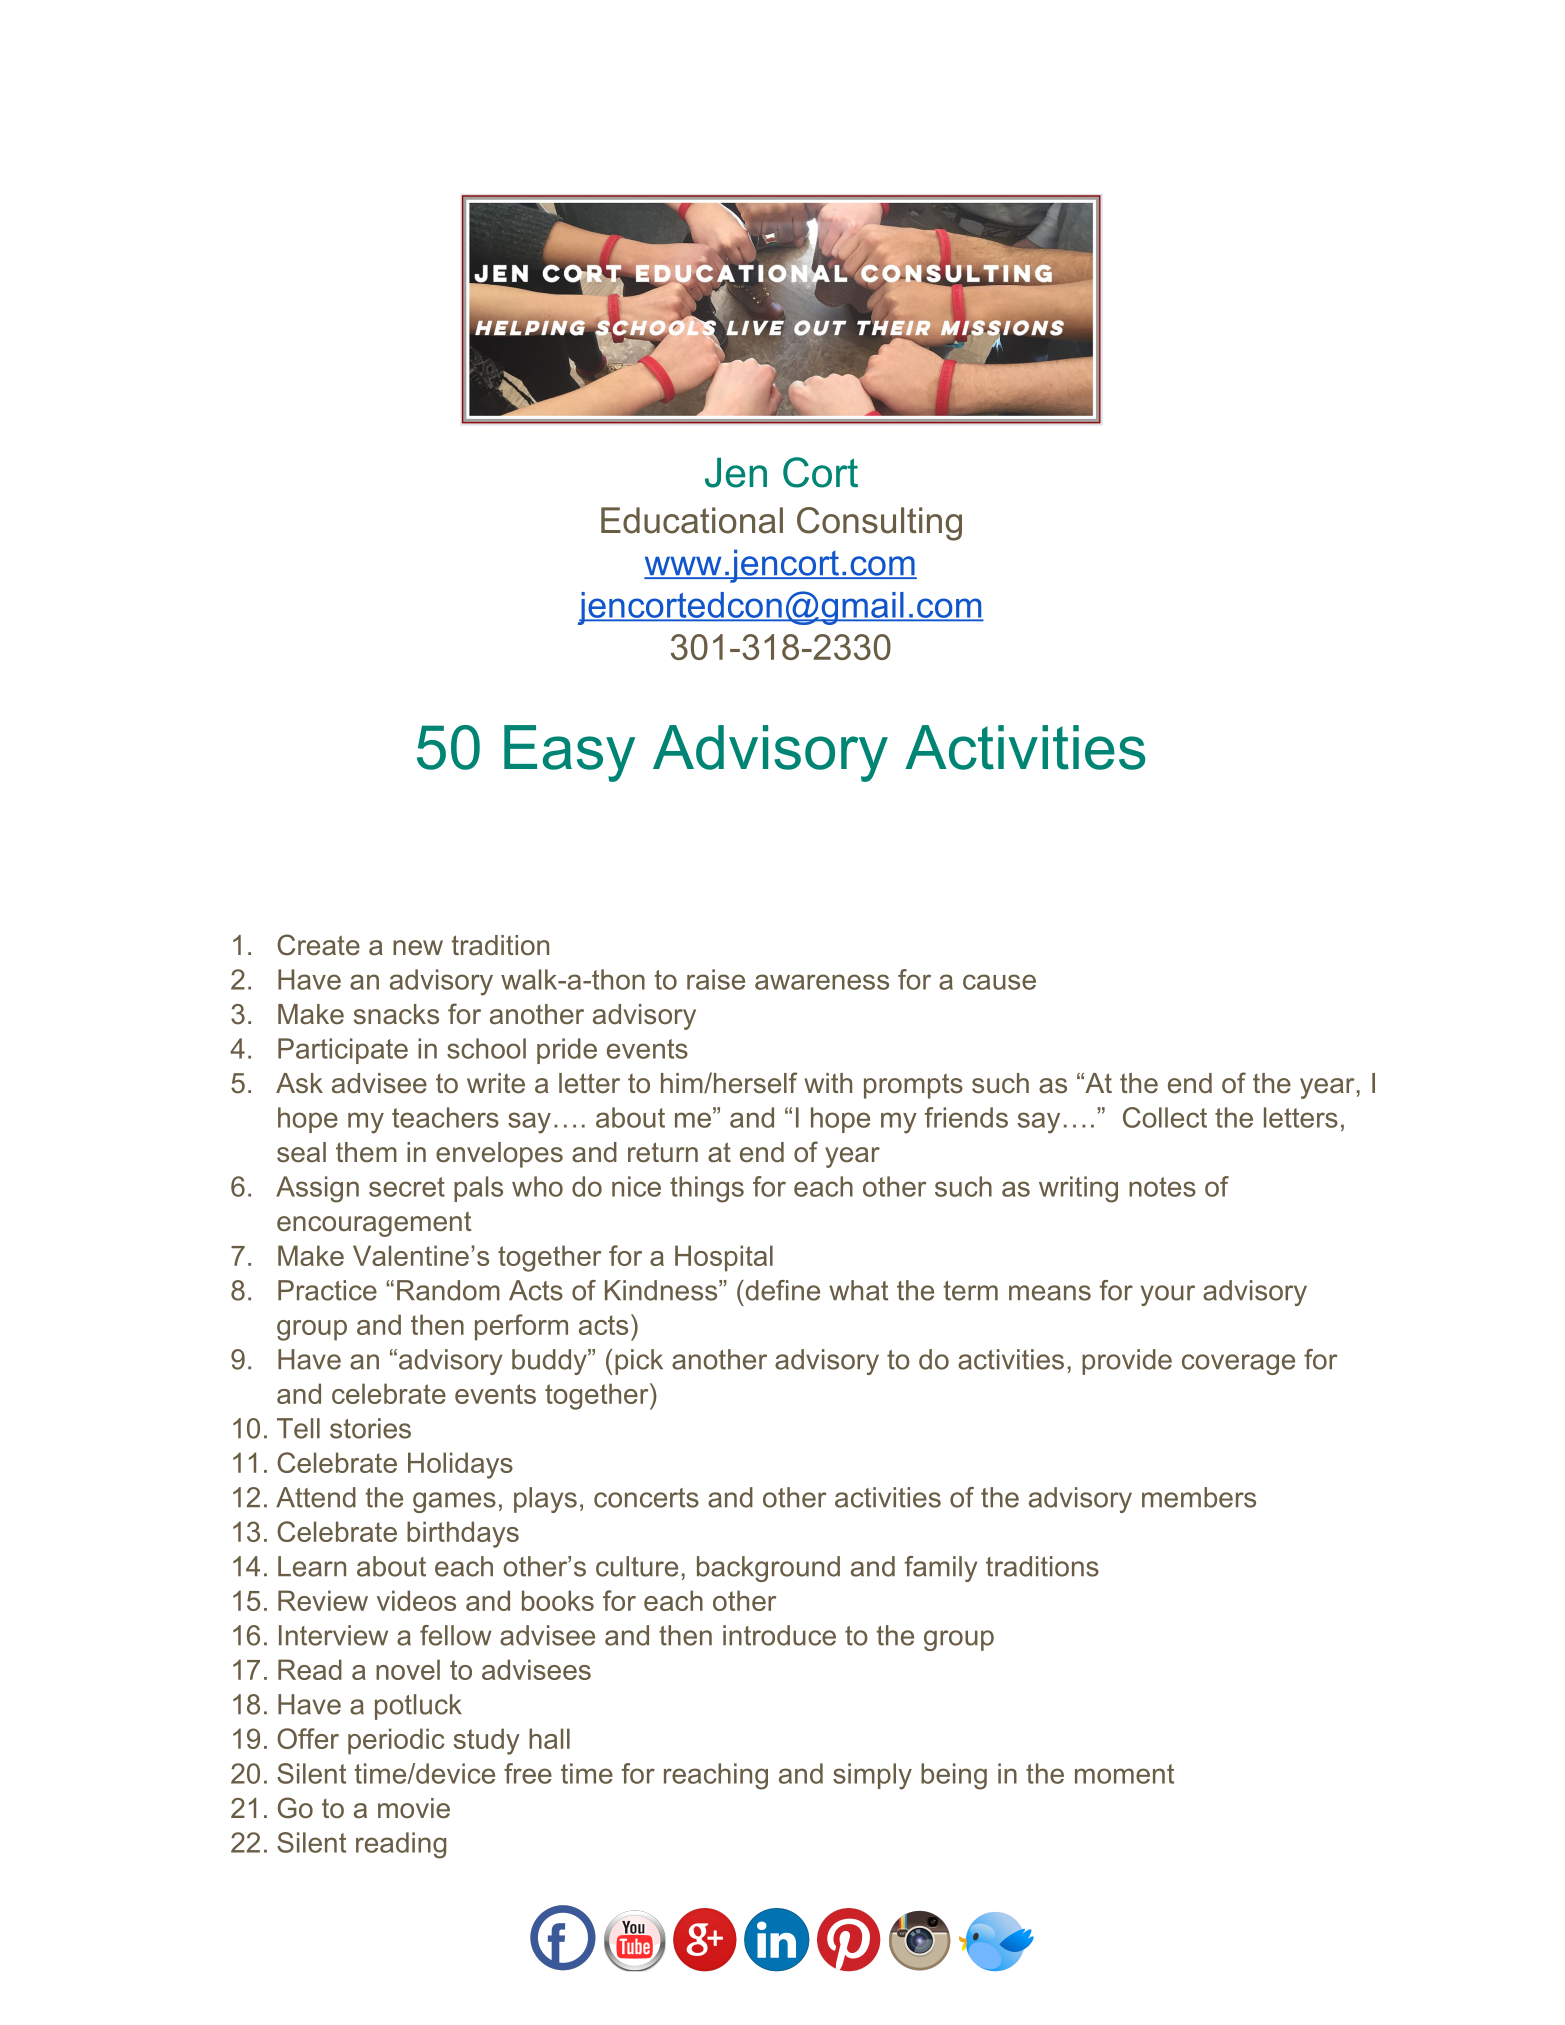  Describe the element at coordinates (716, 979) in the screenshot. I see `raise` at that location.
